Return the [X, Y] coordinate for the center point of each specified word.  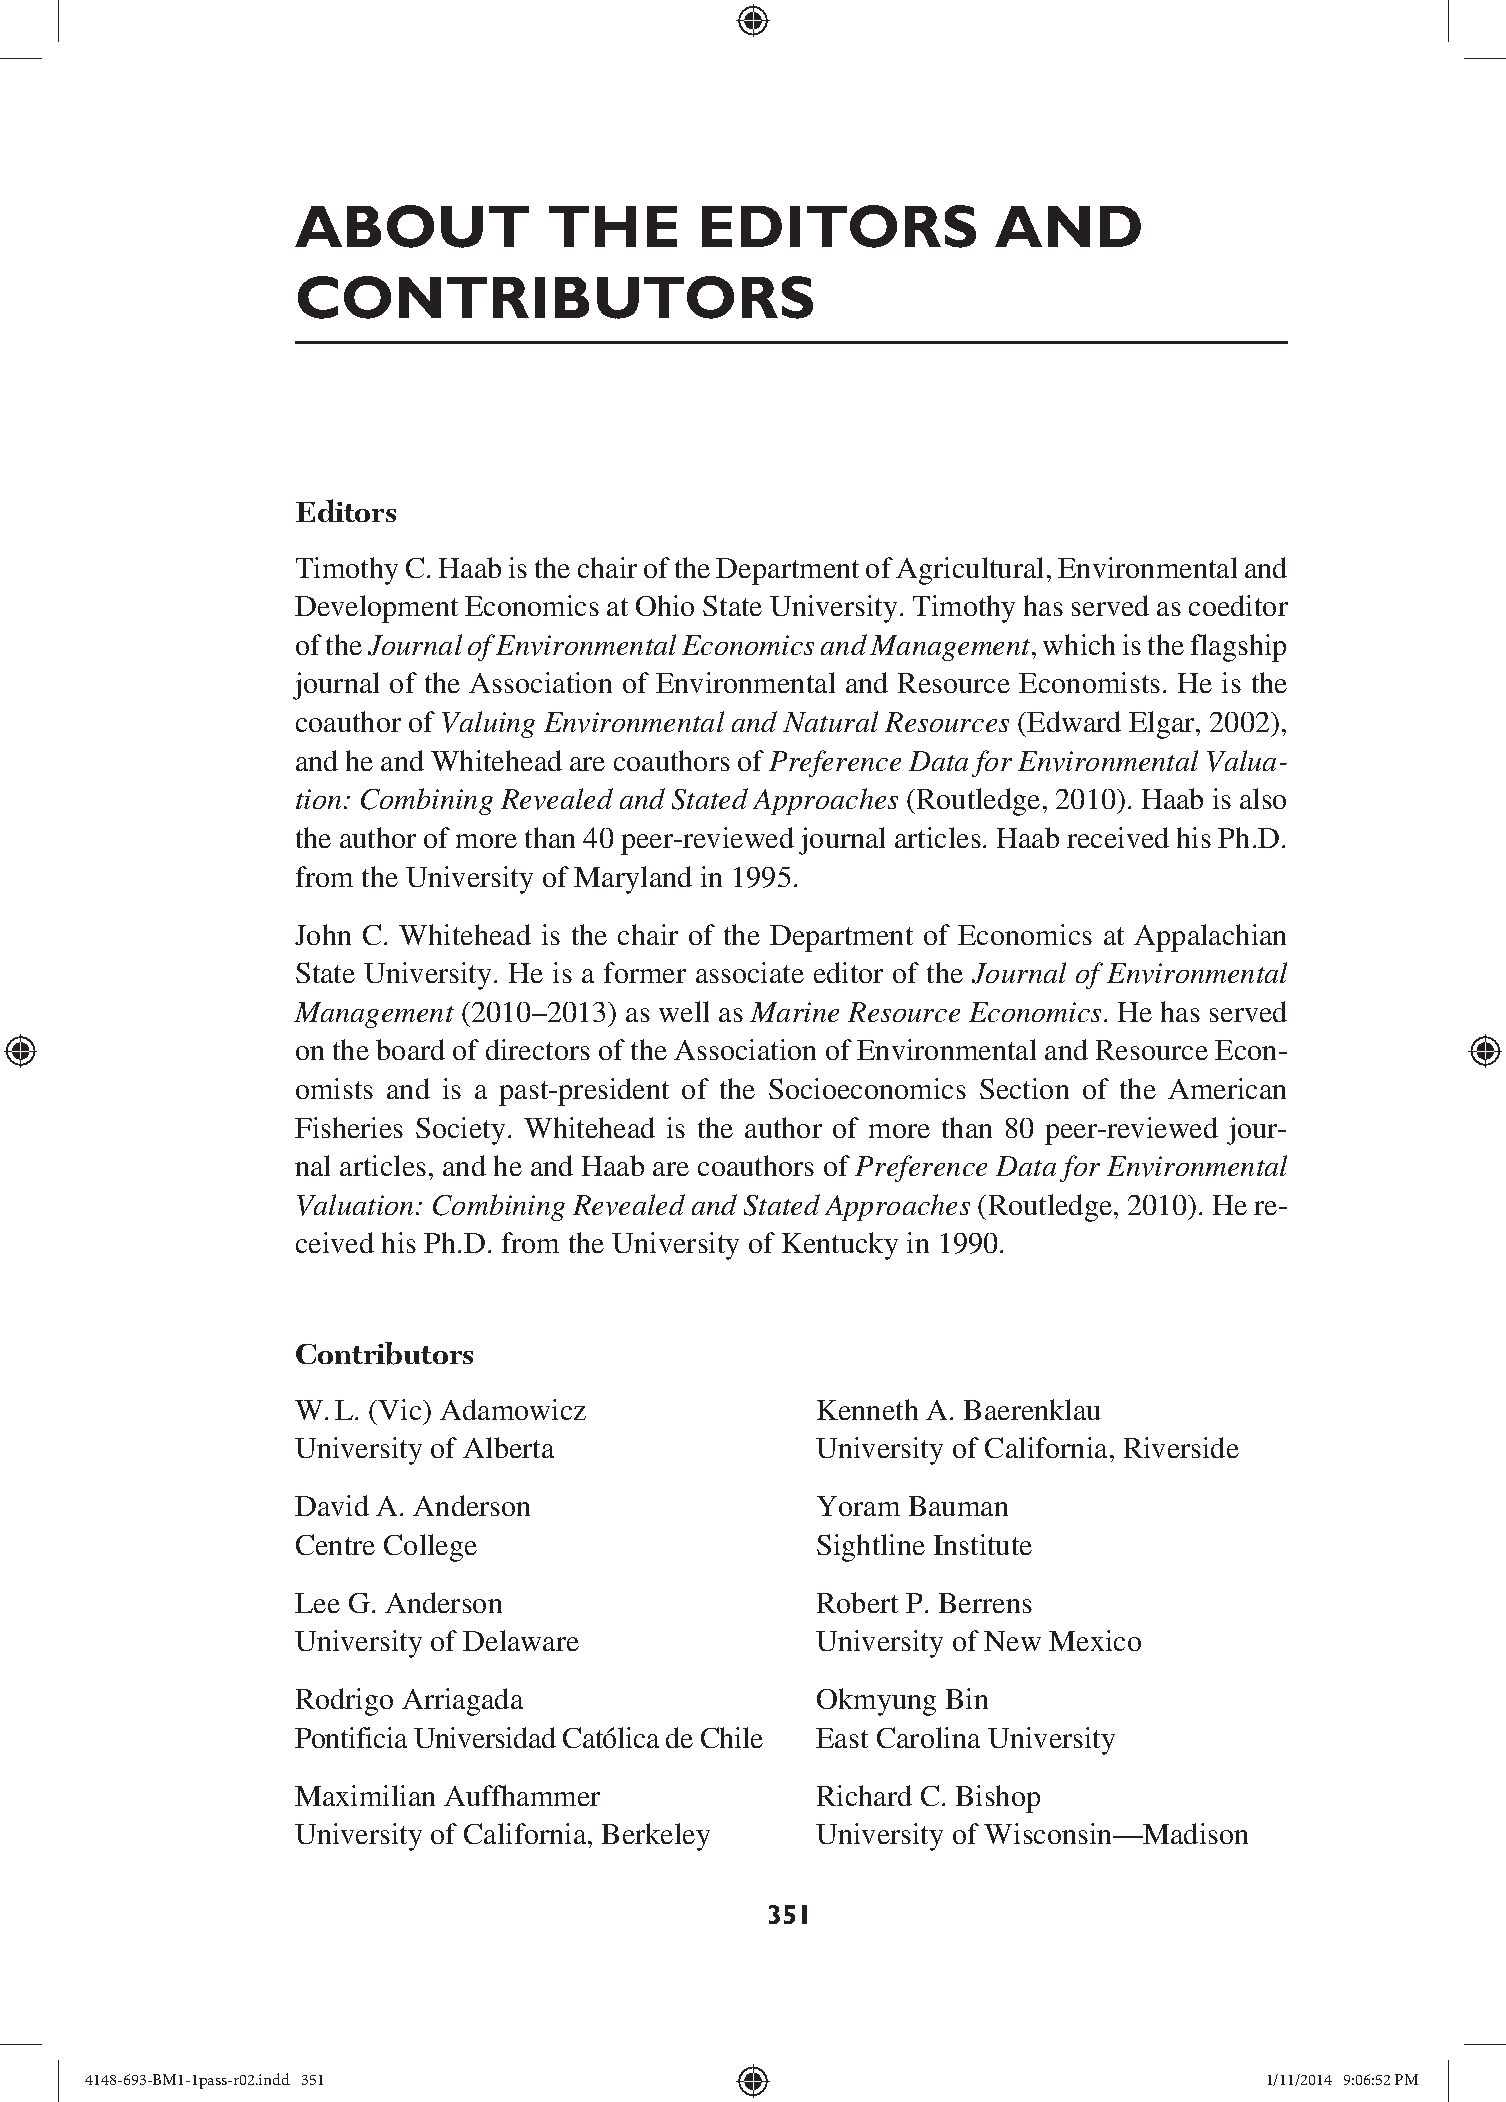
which [1079, 644]
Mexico [1095, 1640]
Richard [864, 1795]
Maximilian [365, 1795]
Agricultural [969, 571]
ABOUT [412, 226]
